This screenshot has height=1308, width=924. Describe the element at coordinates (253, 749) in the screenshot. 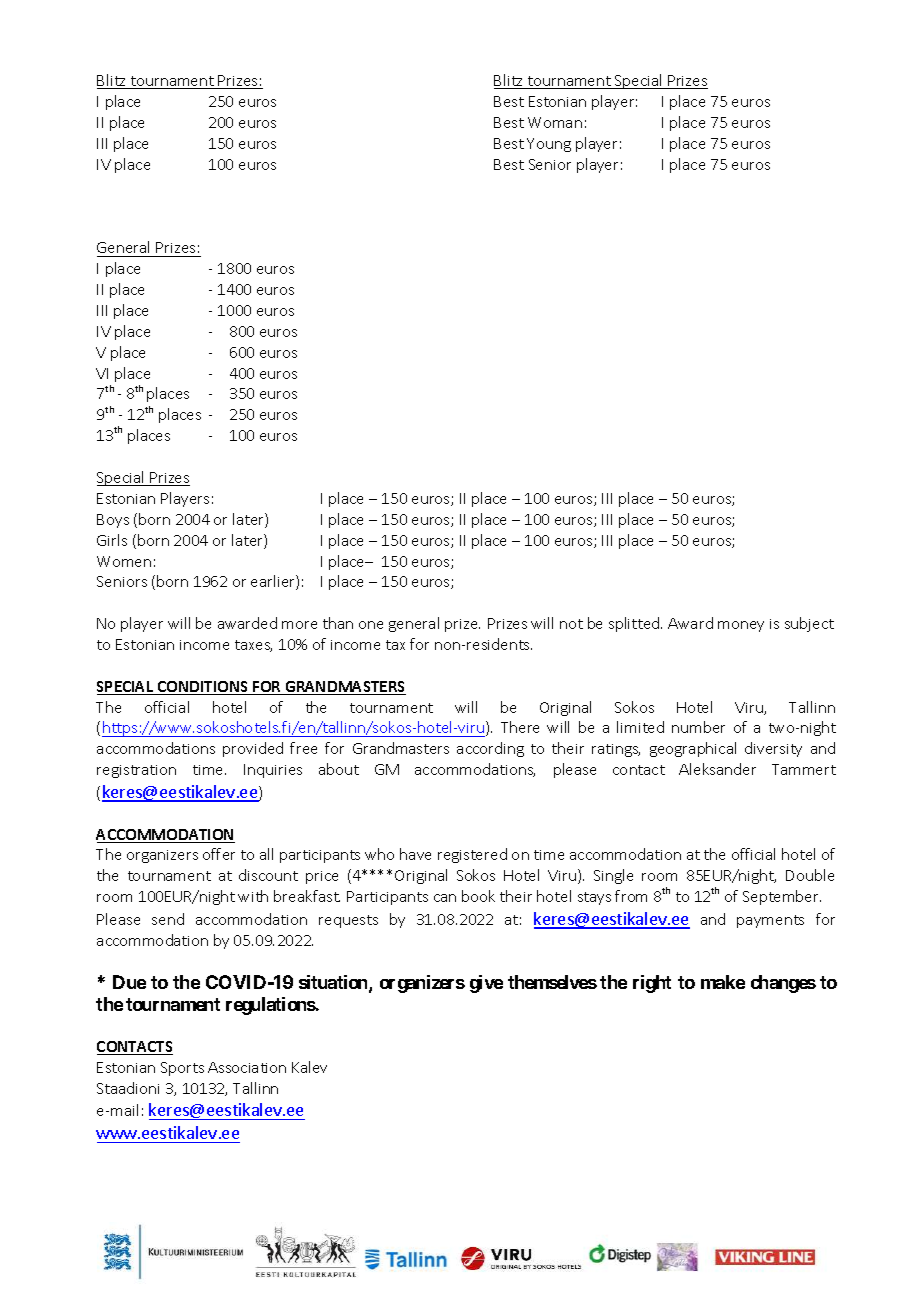

I see `provided` at that location.
